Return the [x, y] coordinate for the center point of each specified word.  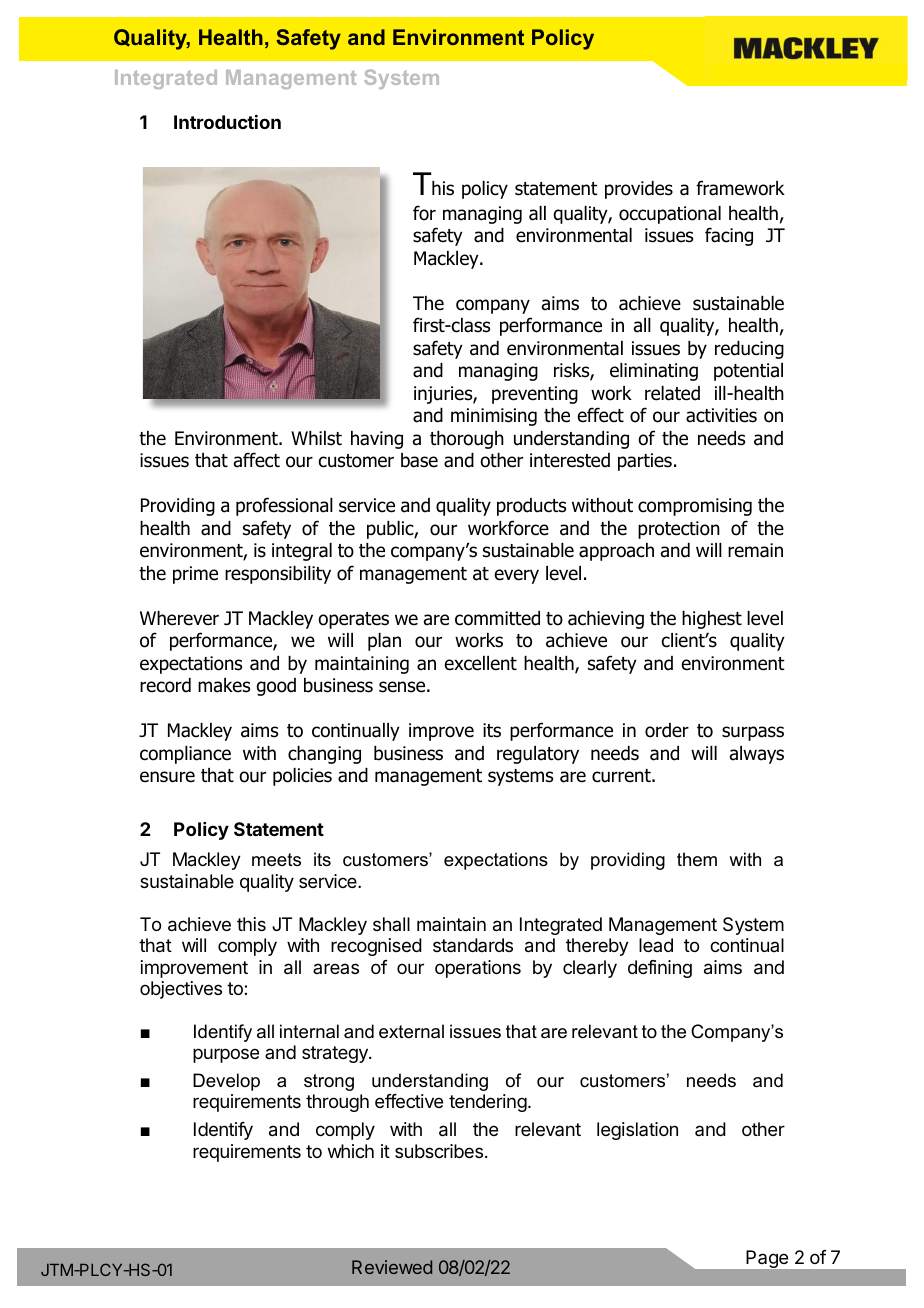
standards [473, 945]
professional [284, 506]
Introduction [227, 122]
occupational [670, 215]
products [531, 507]
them [697, 859]
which [351, 1151]
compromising [695, 507]
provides [639, 190]
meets [276, 860]
